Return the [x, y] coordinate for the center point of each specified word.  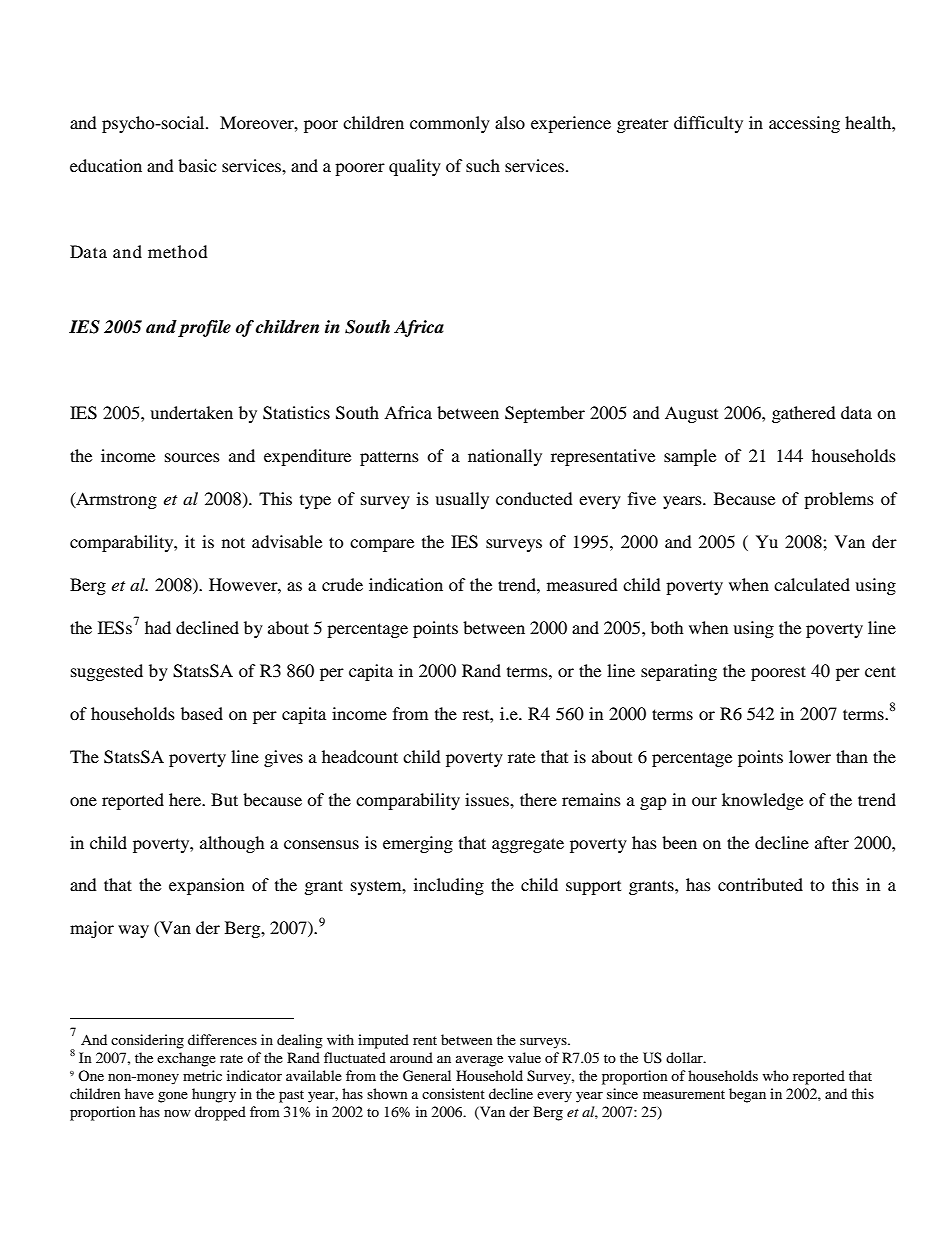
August [691, 414]
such [483, 165]
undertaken [191, 412]
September [545, 414]
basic [197, 165]
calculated [812, 584]
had [158, 627]
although [232, 844]
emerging [418, 844]
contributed [760, 884]
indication [406, 584]
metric [202, 1075]
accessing [804, 124]
